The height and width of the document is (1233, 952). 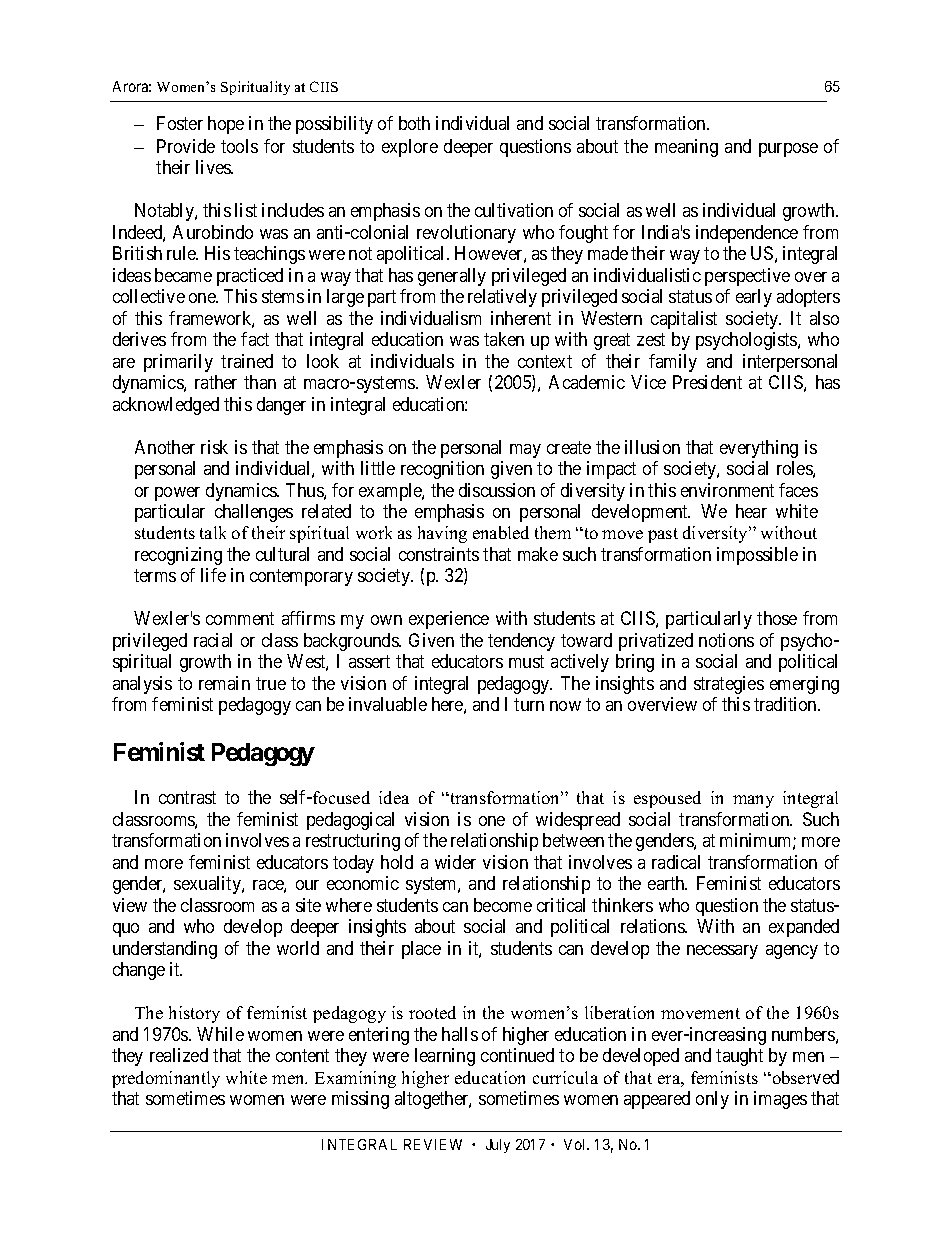 I want to click on predominantly, so click(x=166, y=1079).
